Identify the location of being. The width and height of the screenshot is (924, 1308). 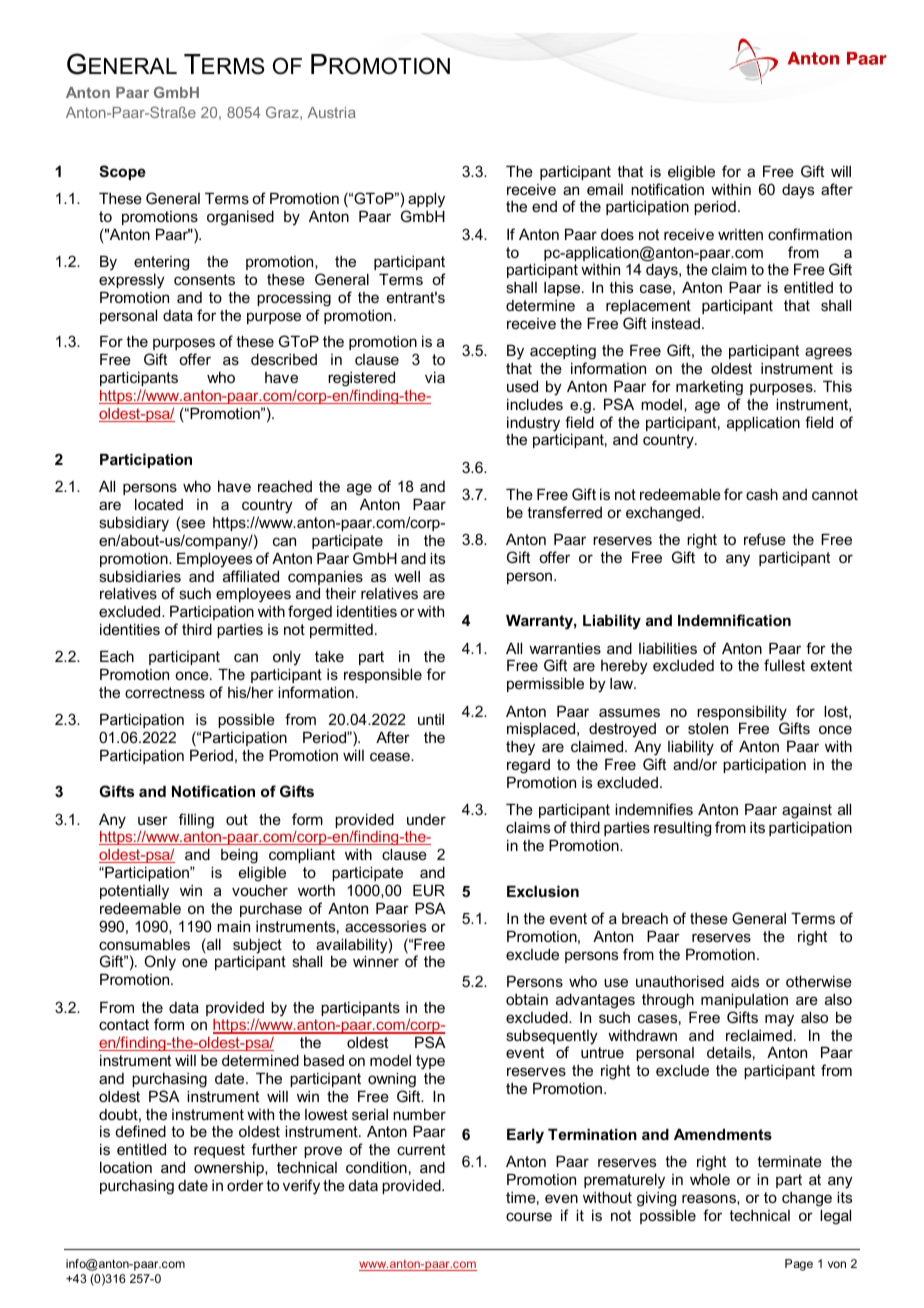
(239, 856).
